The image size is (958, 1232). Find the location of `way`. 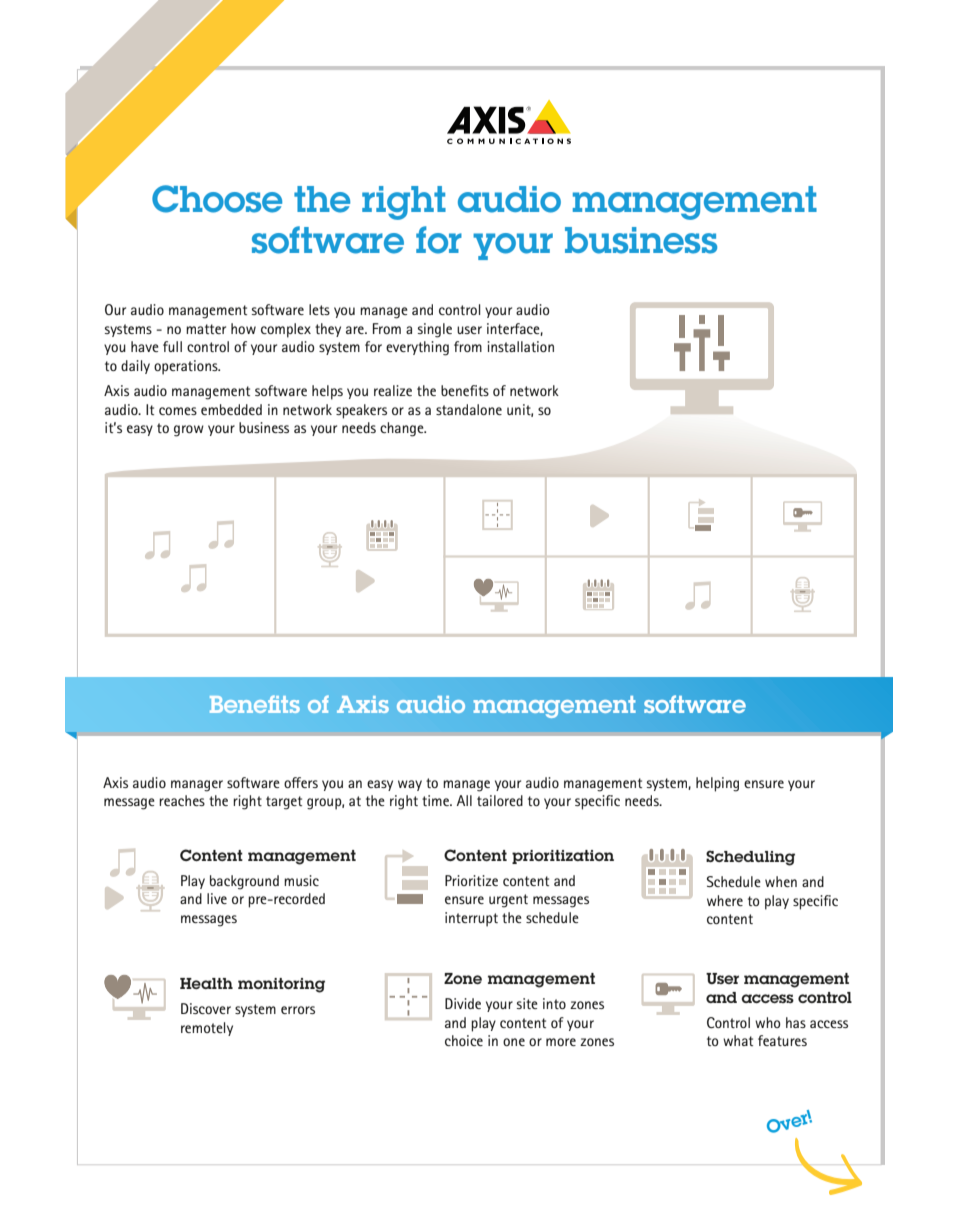

way is located at coordinates (410, 785).
